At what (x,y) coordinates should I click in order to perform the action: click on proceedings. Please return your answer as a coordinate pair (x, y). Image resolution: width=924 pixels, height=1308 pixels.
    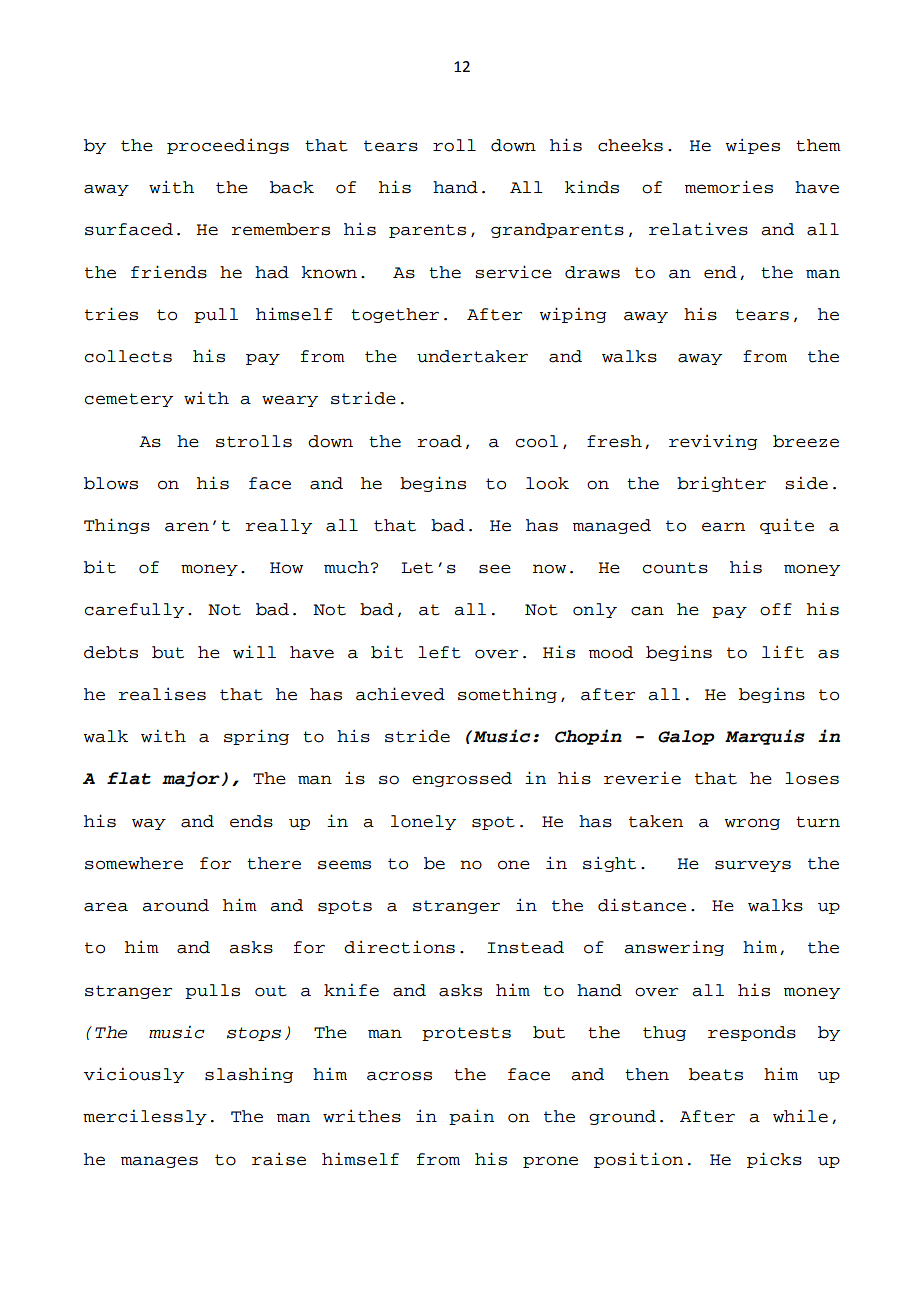
    Looking at the image, I should click on (228, 146).
